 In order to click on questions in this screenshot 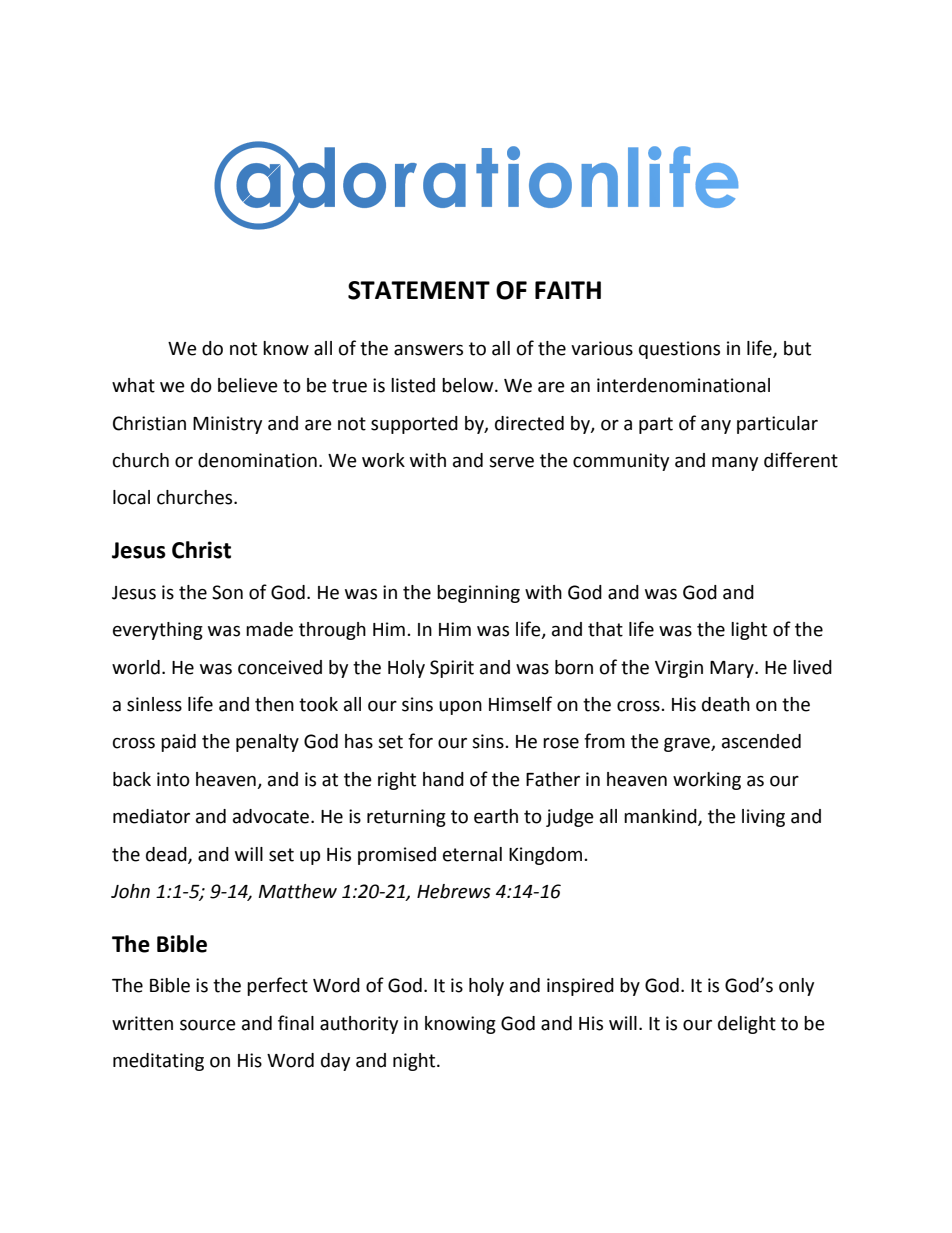, I will do `click(679, 350)`.
